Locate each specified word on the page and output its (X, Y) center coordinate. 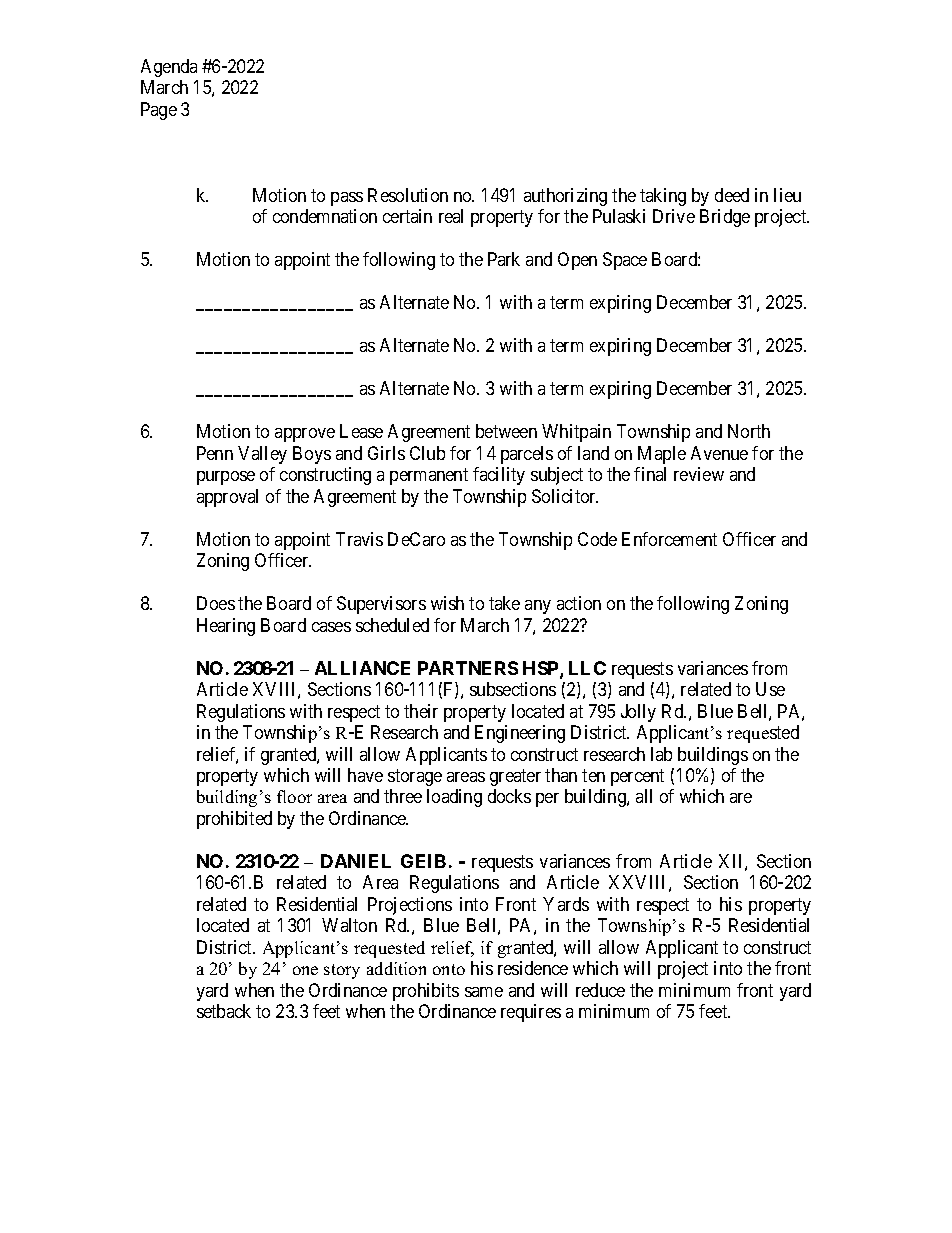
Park (504, 259)
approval (227, 498)
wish (447, 603)
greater (515, 777)
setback (224, 1011)
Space (625, 261)
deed (732, 195)
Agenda (169, 68)
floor (294, 796)
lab (661, 754)
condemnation (325, 216)
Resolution (408, 195)
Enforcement (669, 539)
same (484, 992)
